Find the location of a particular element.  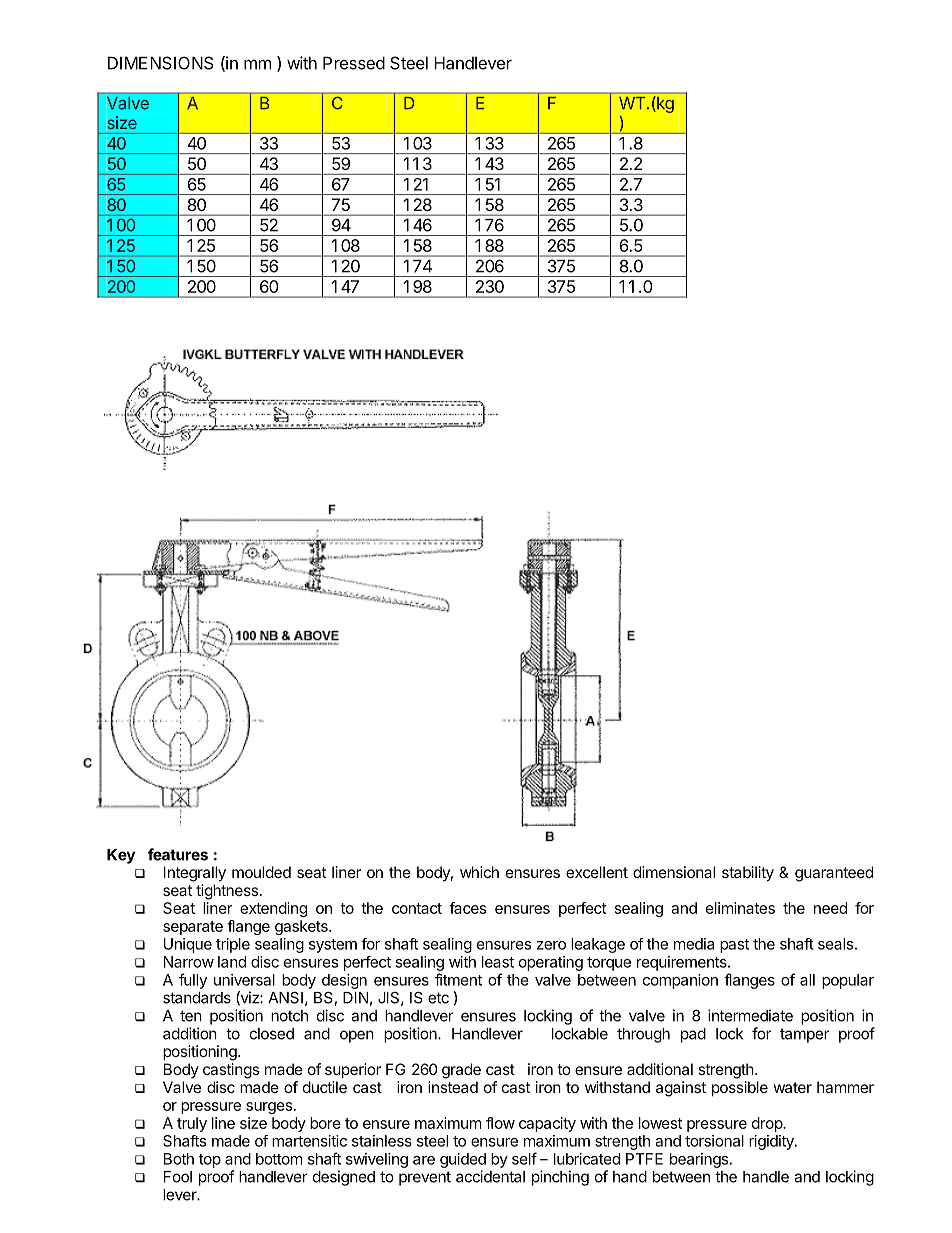

guaranteed is located at coordinates (834, 874).
